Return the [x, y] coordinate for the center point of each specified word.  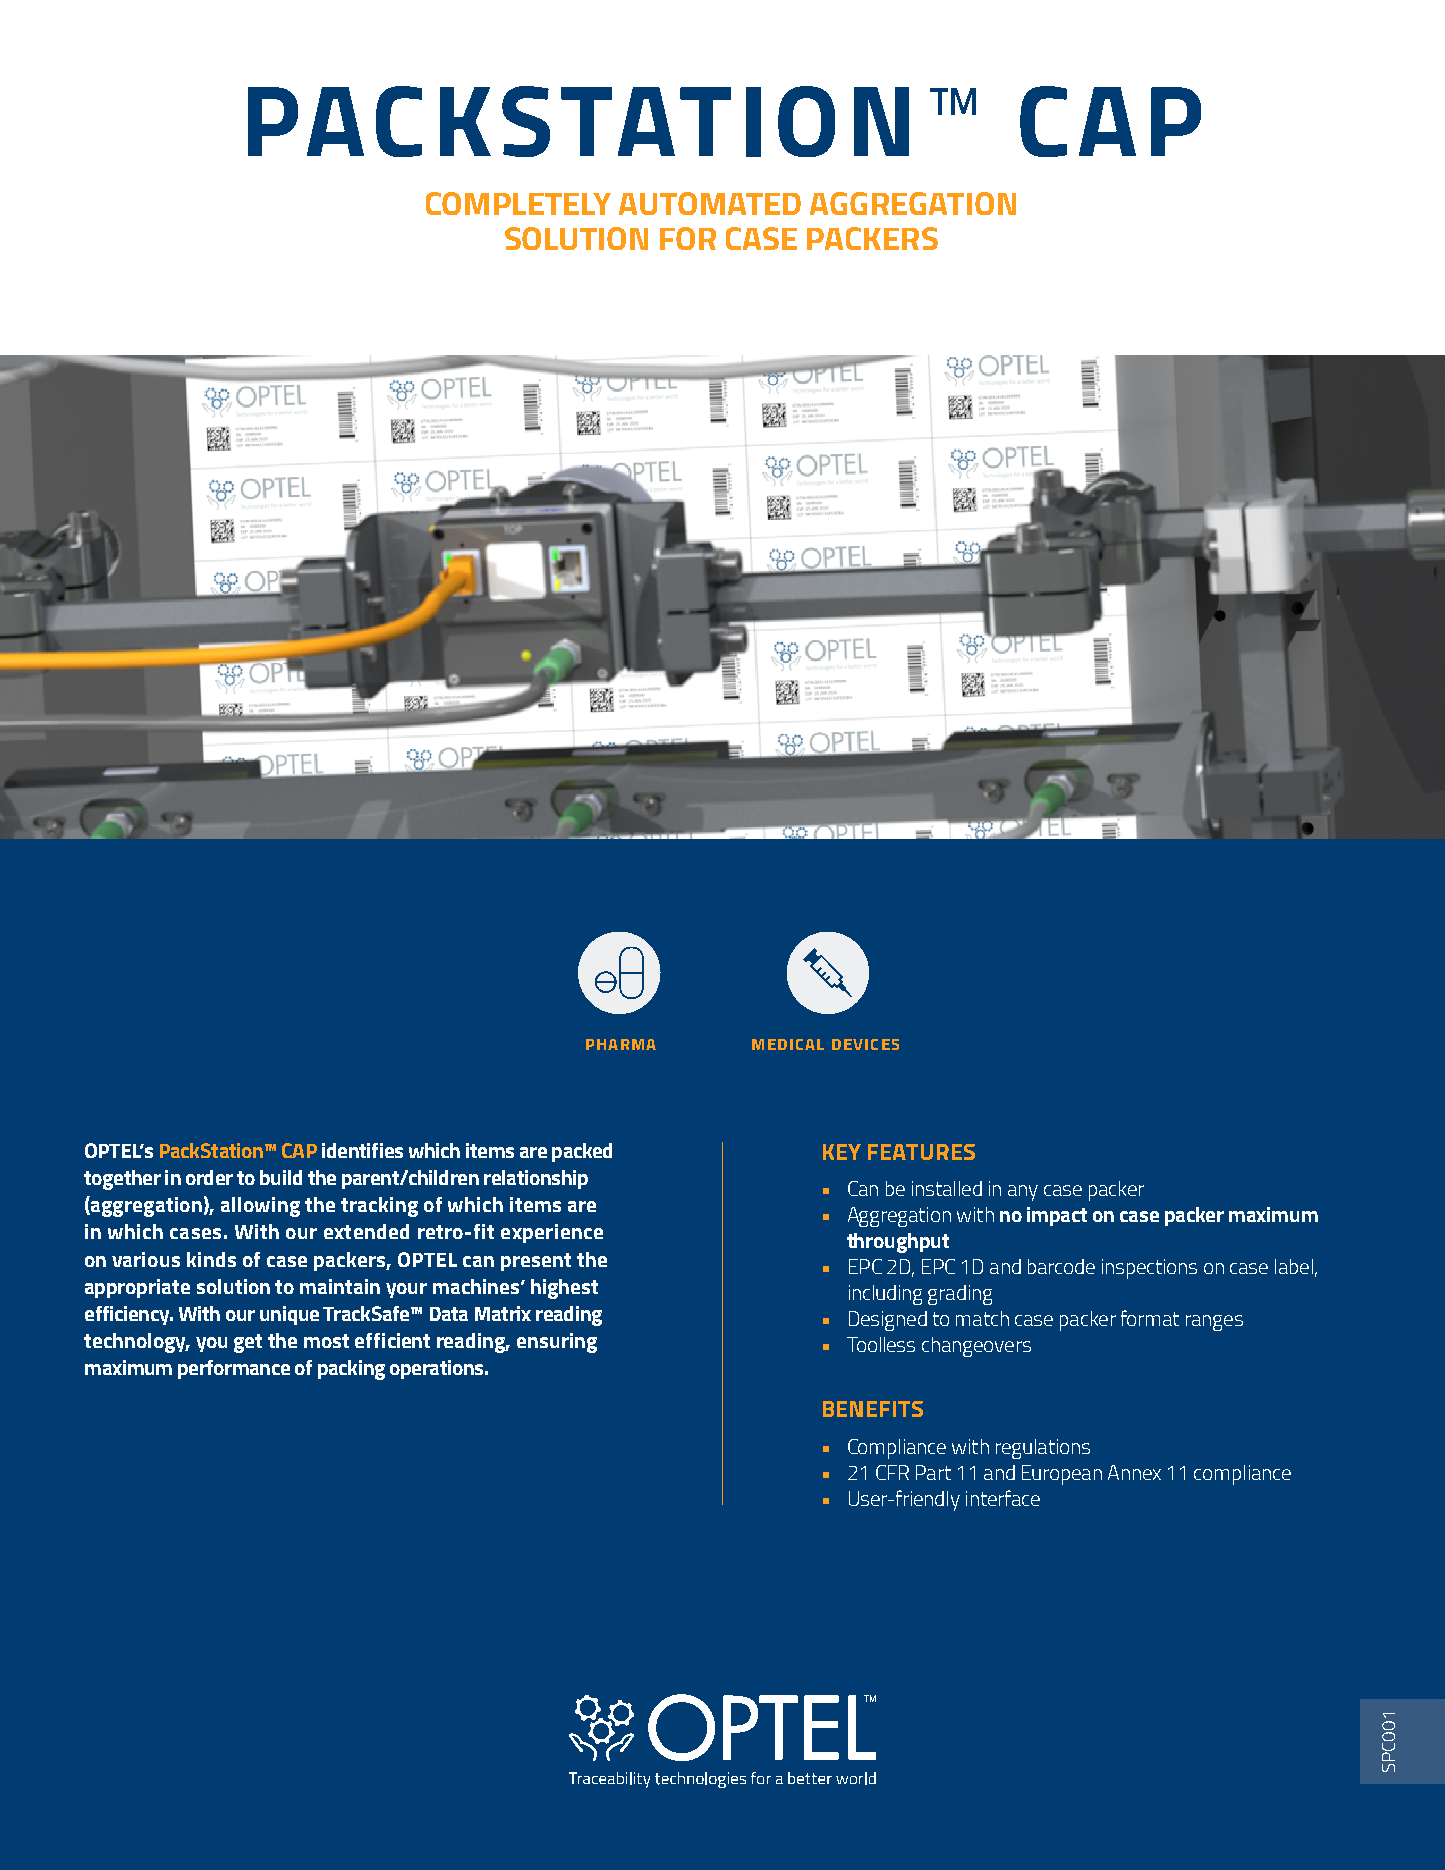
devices [865, 1044]
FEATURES [921, 1152]
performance [234, 1369]
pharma [621, 1044]
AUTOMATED [710, 203]
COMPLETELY [518, 203]
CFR [892, 1472]
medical [788, 1044]
